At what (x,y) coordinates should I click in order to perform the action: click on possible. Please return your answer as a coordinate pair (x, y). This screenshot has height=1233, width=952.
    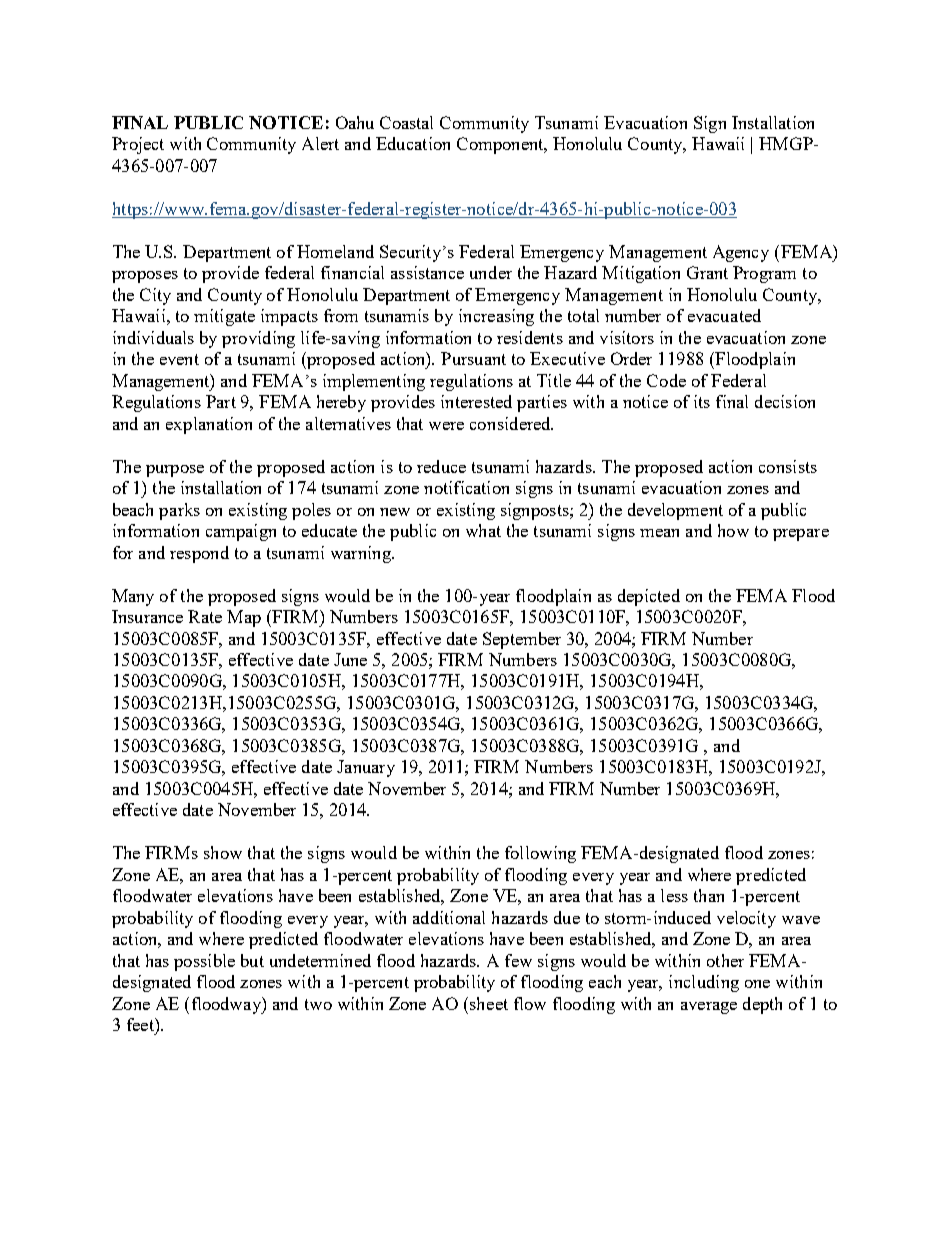
    Looking at the image, I should click on (204, 962).
